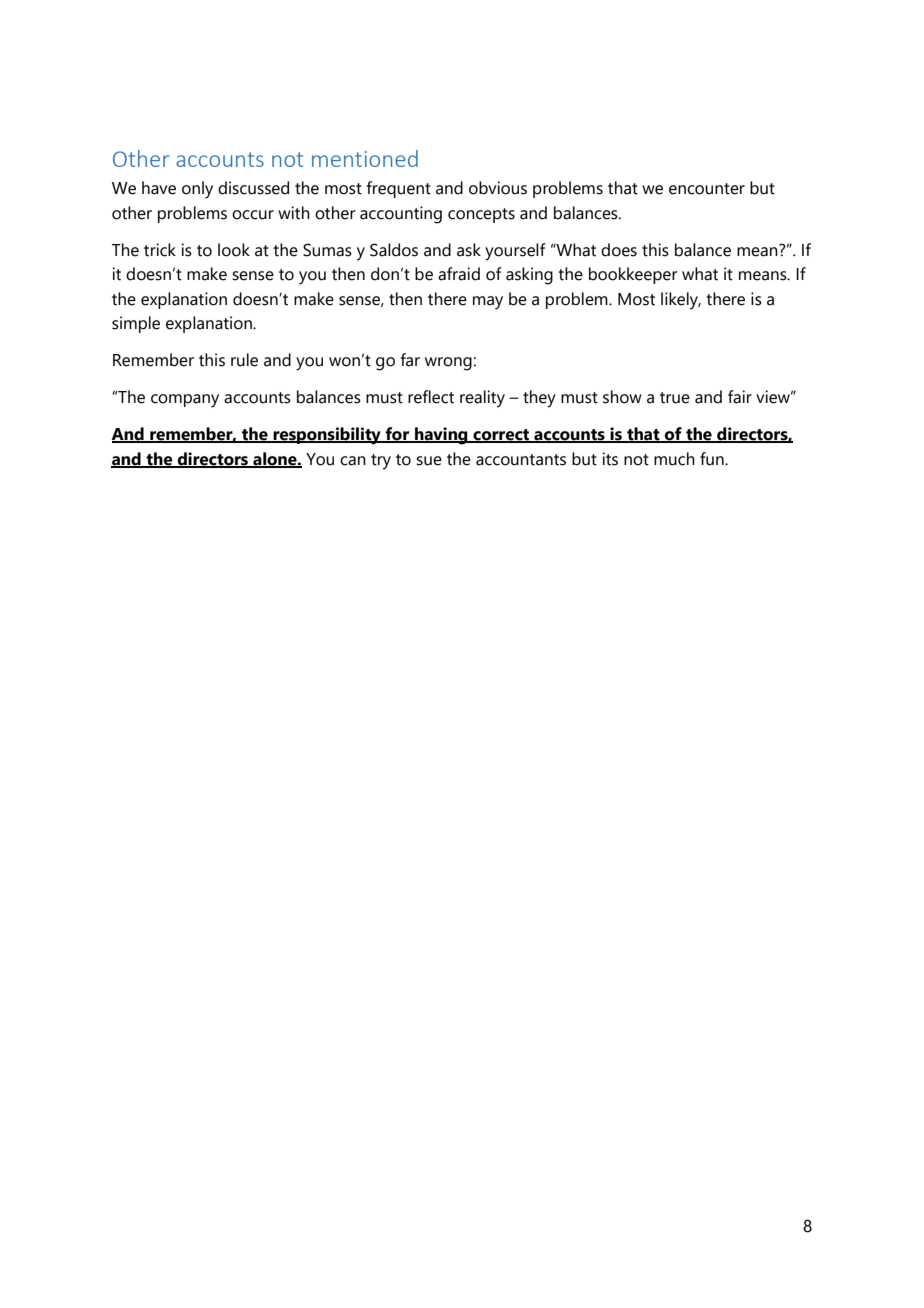 The height and width of the page is (1308, 924). I want to click on look, so click(234, 250).
